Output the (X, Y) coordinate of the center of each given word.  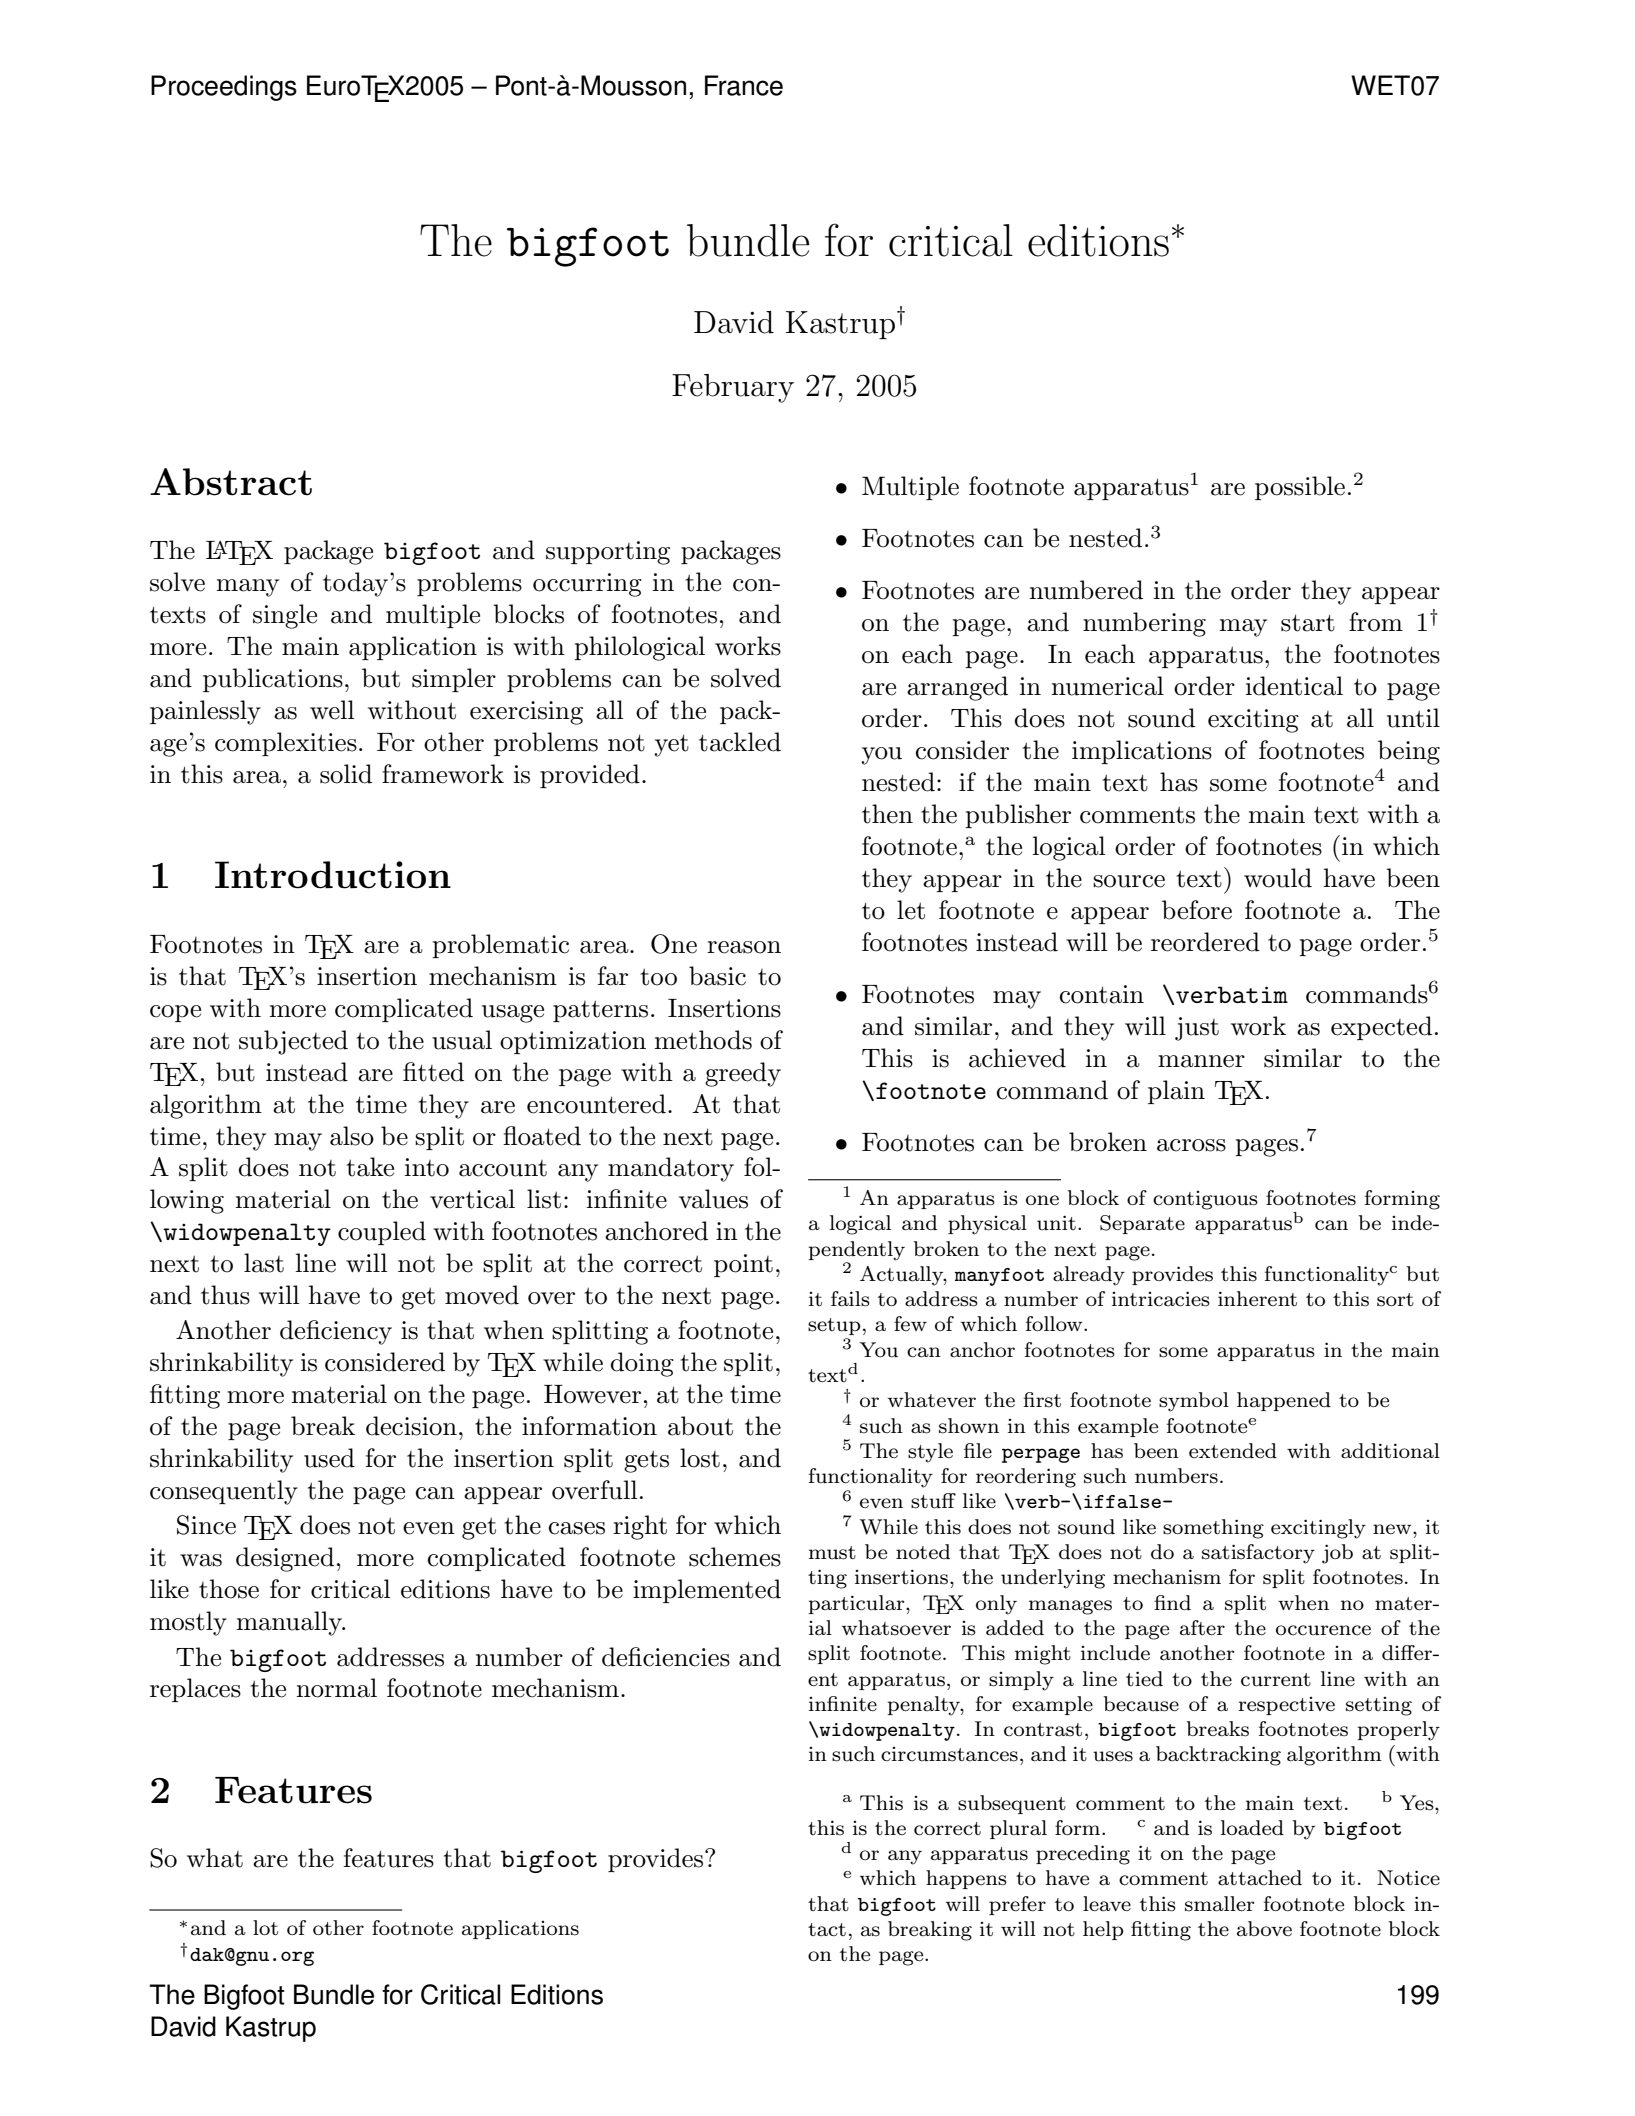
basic (717, 976)
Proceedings (224, 88)
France (744, 85)
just (1197, 1029)
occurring (587, 585)
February (733, 388)
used (329, 1458)
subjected (293, 1042)
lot (265, 1927)
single (285, 616)
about (700, 1426)
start (1308, 623)
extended (1233, 1451)
